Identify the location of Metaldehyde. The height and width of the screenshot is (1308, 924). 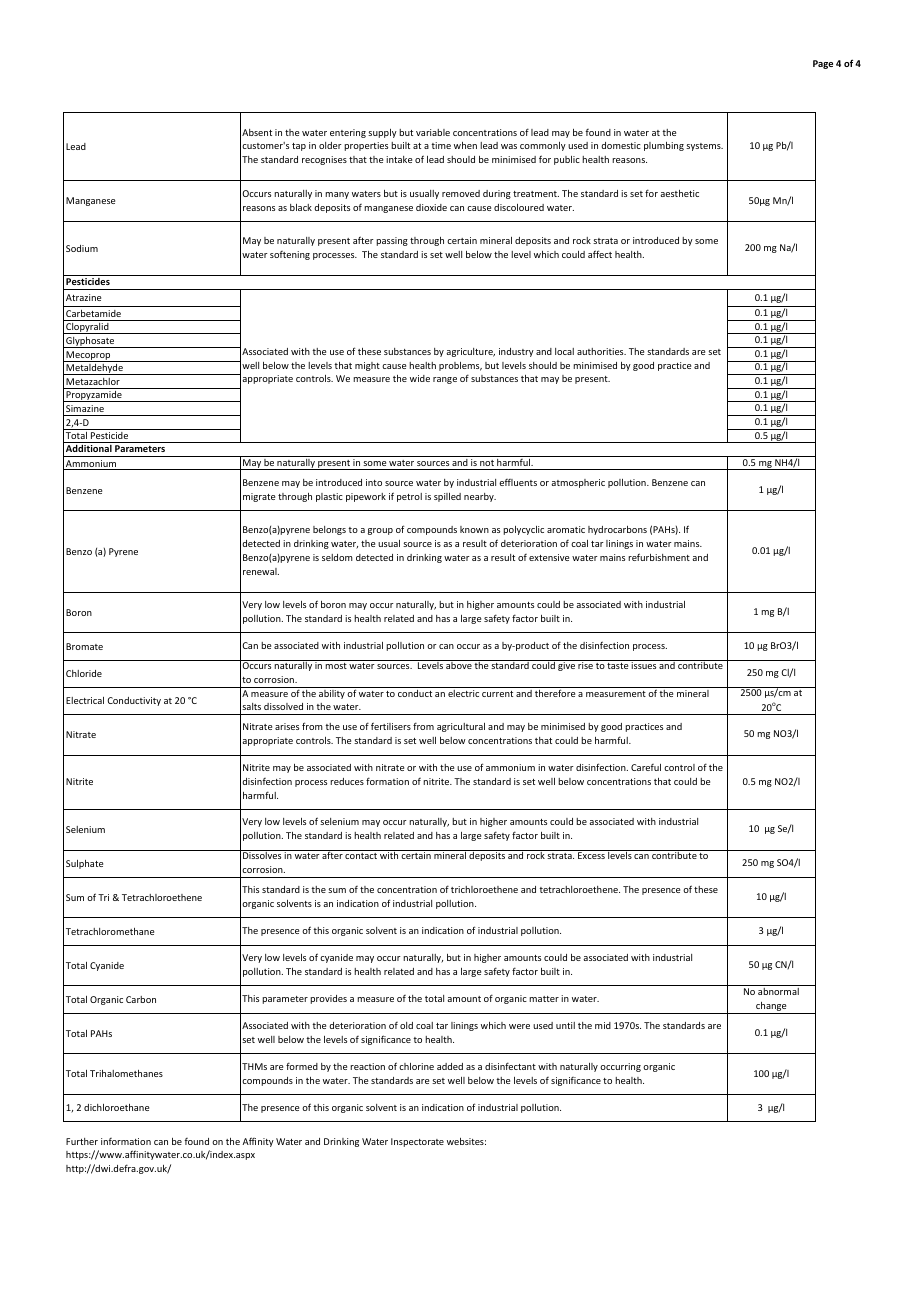
(94, 369).
